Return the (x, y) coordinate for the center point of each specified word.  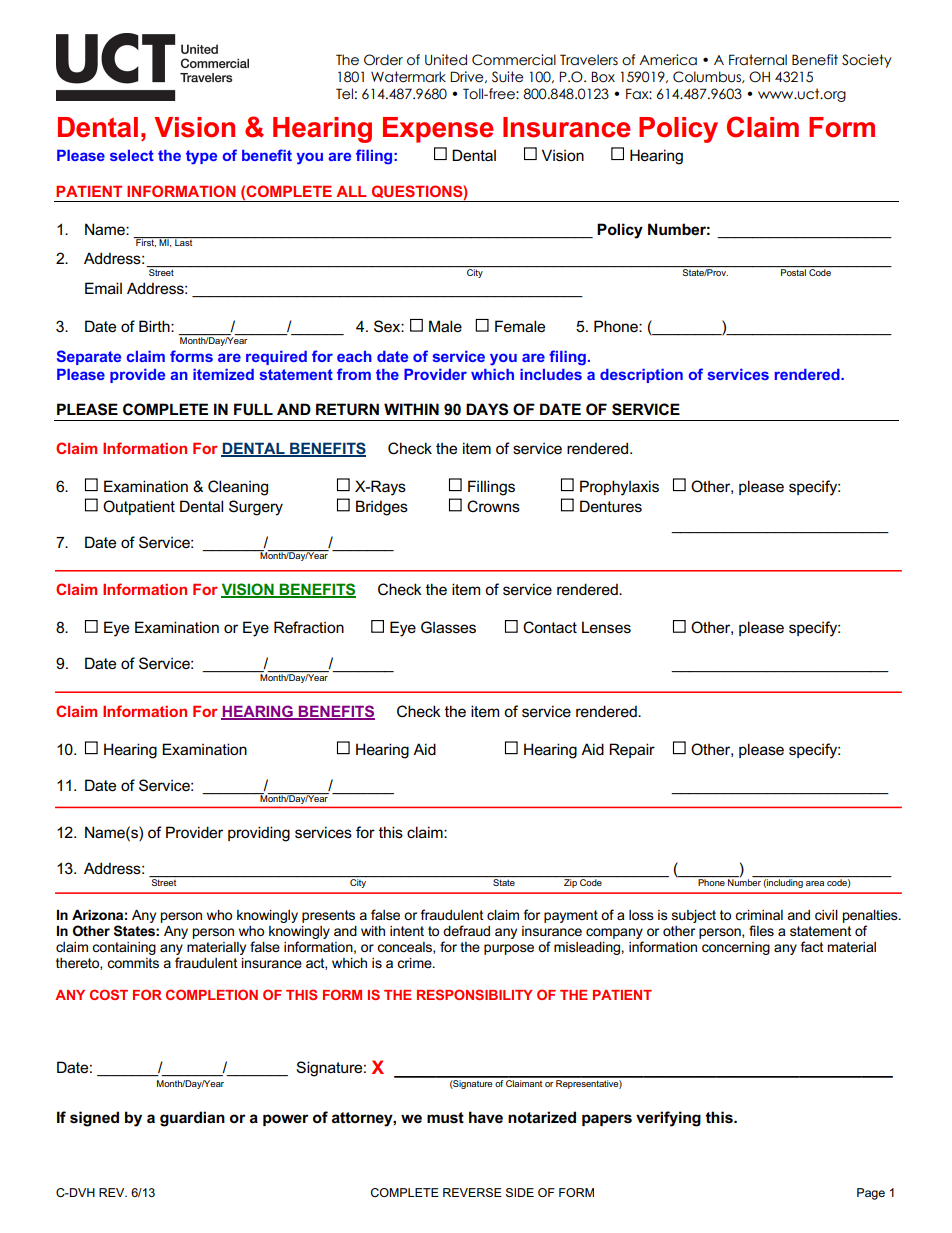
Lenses (606, 627)
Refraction (309, 627)
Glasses (448, 627)
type (201, 157)
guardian (192, 1119)
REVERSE (472, 1192)
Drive (468, 77)
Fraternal (758, 60)
